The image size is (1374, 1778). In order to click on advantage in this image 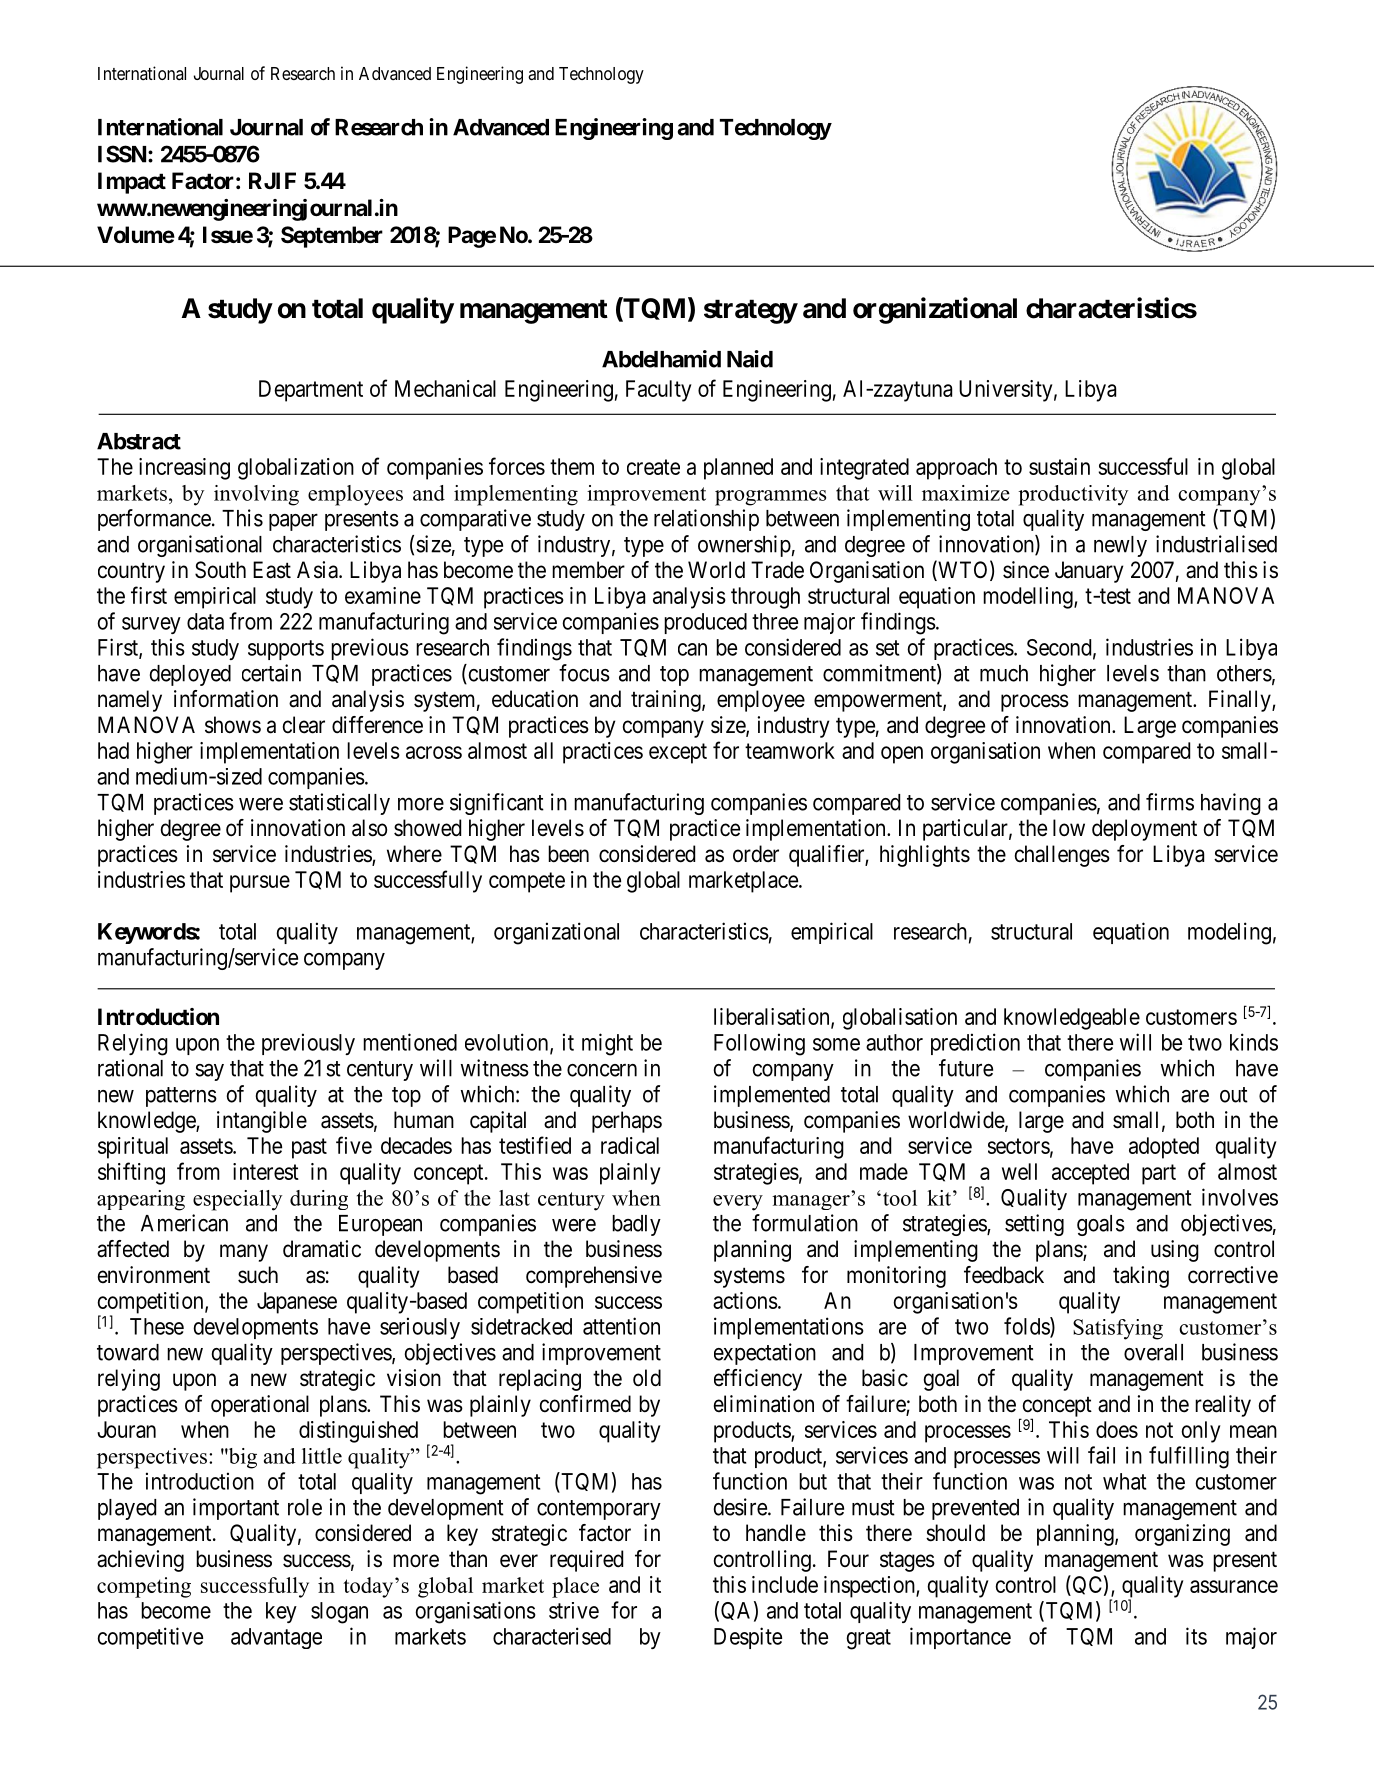, I will do `click(276, 1638)`.
